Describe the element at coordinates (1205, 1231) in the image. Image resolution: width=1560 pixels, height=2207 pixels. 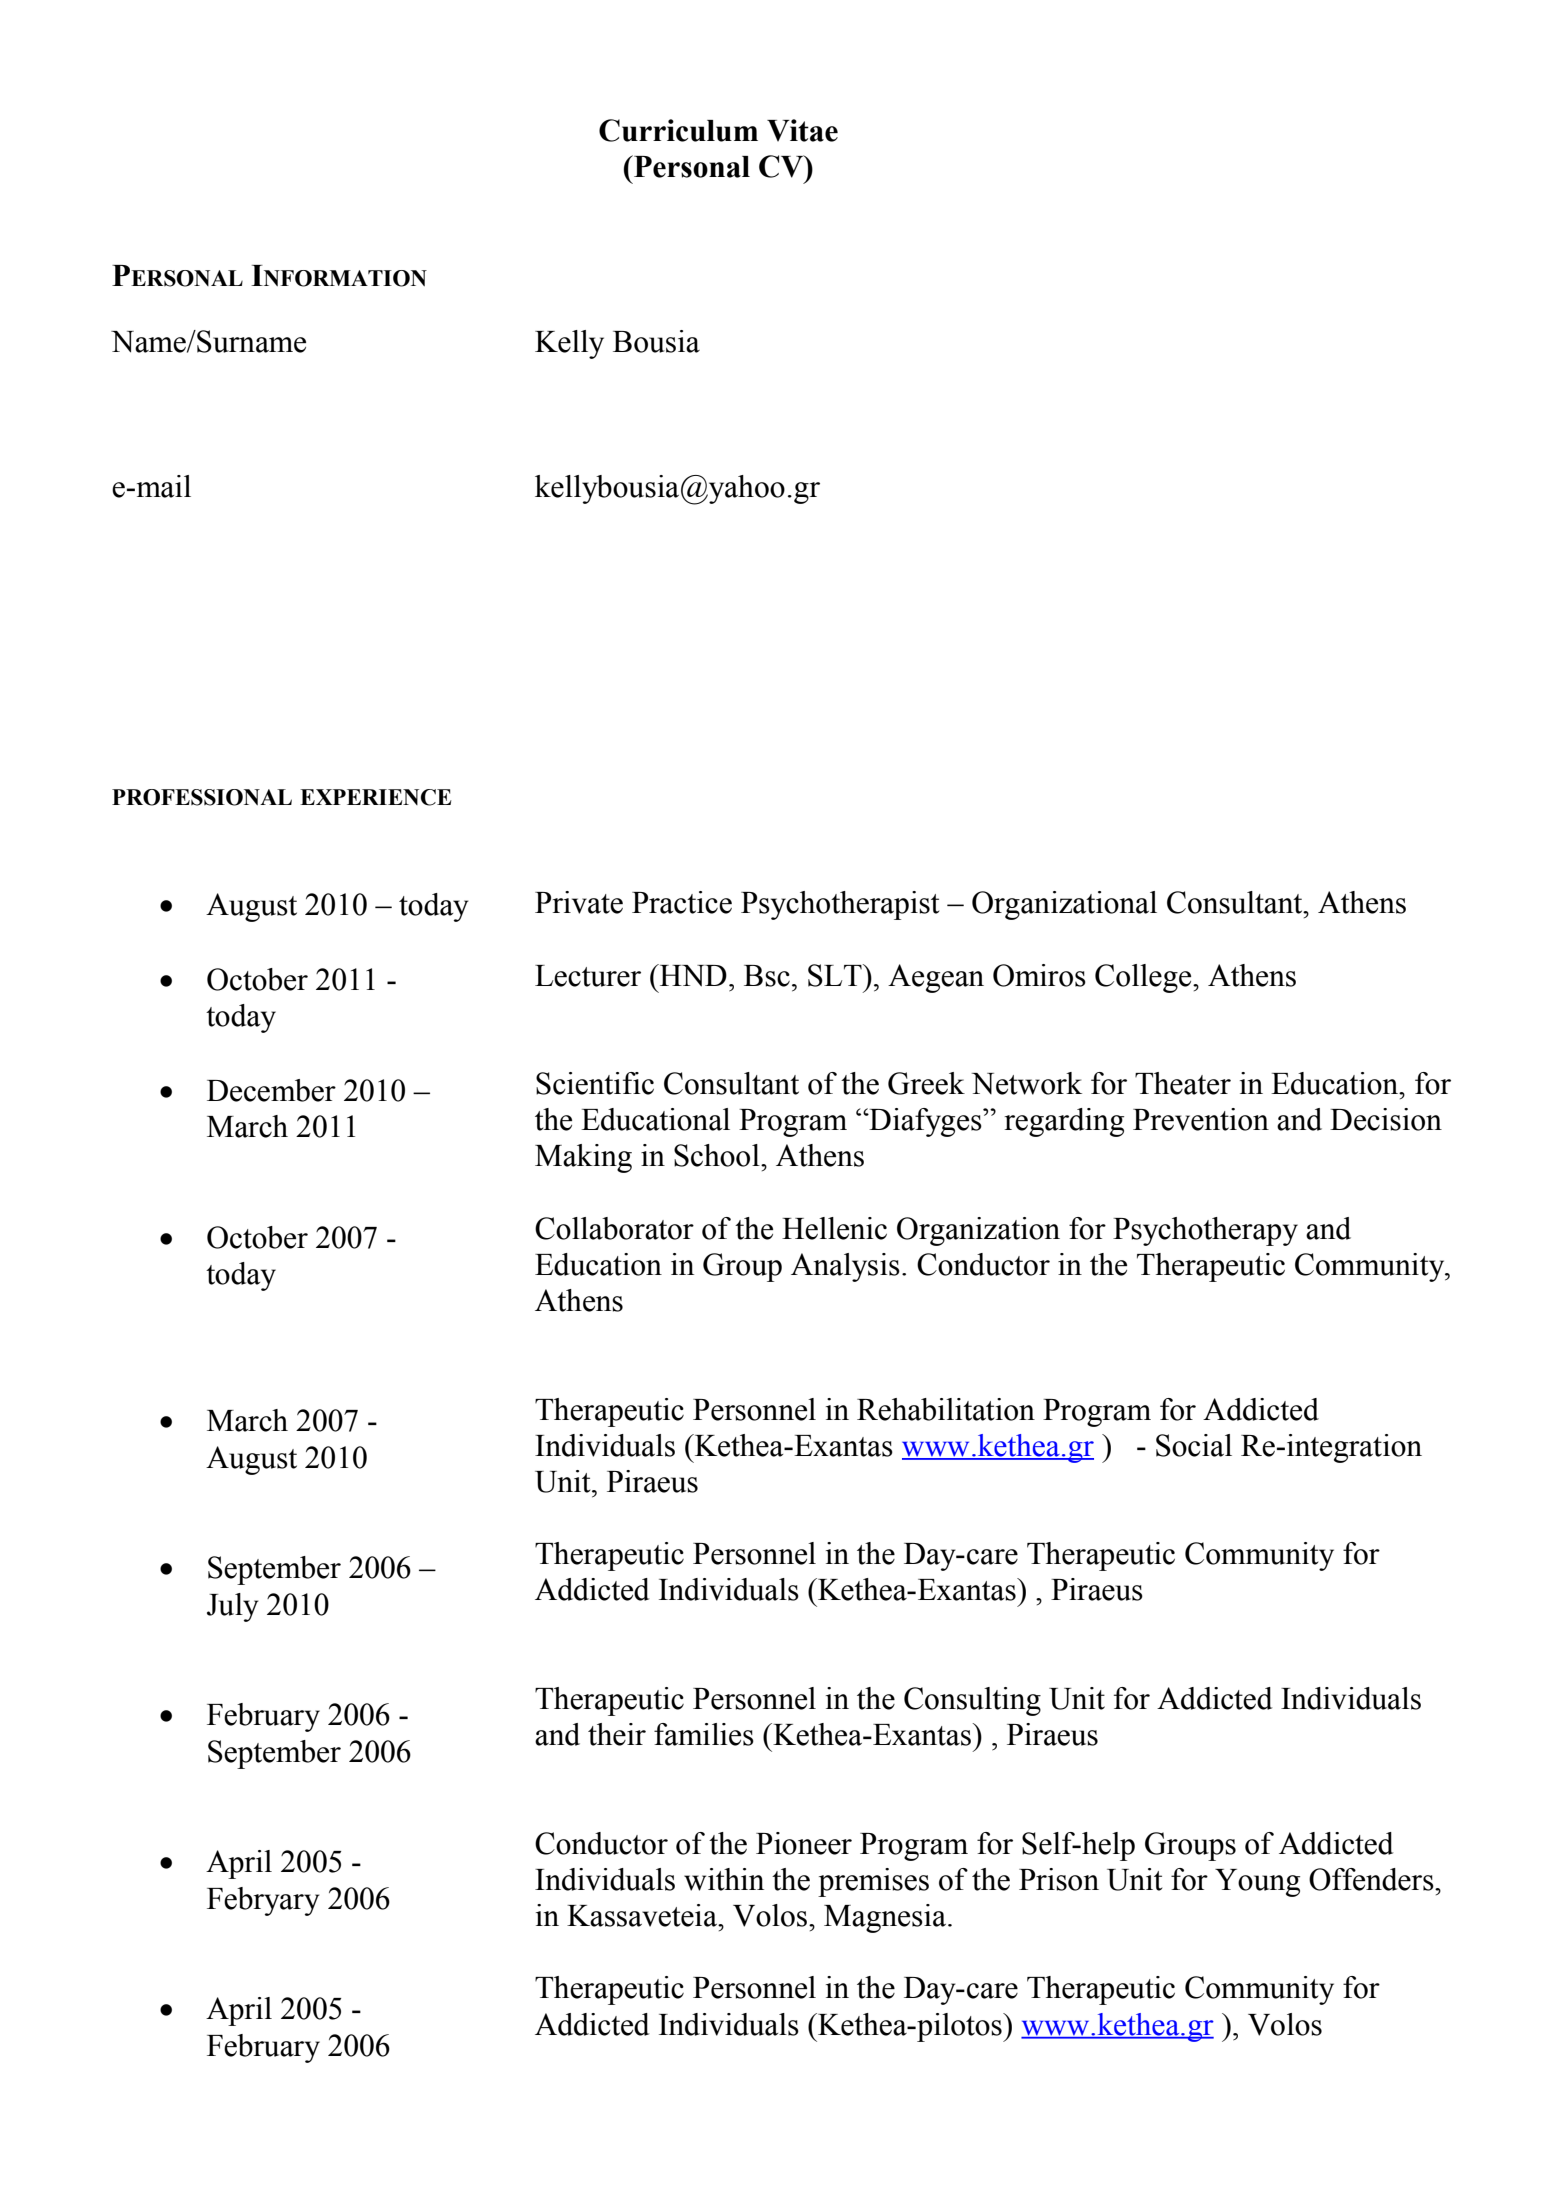
I see `Psychotherapy` at that location.
